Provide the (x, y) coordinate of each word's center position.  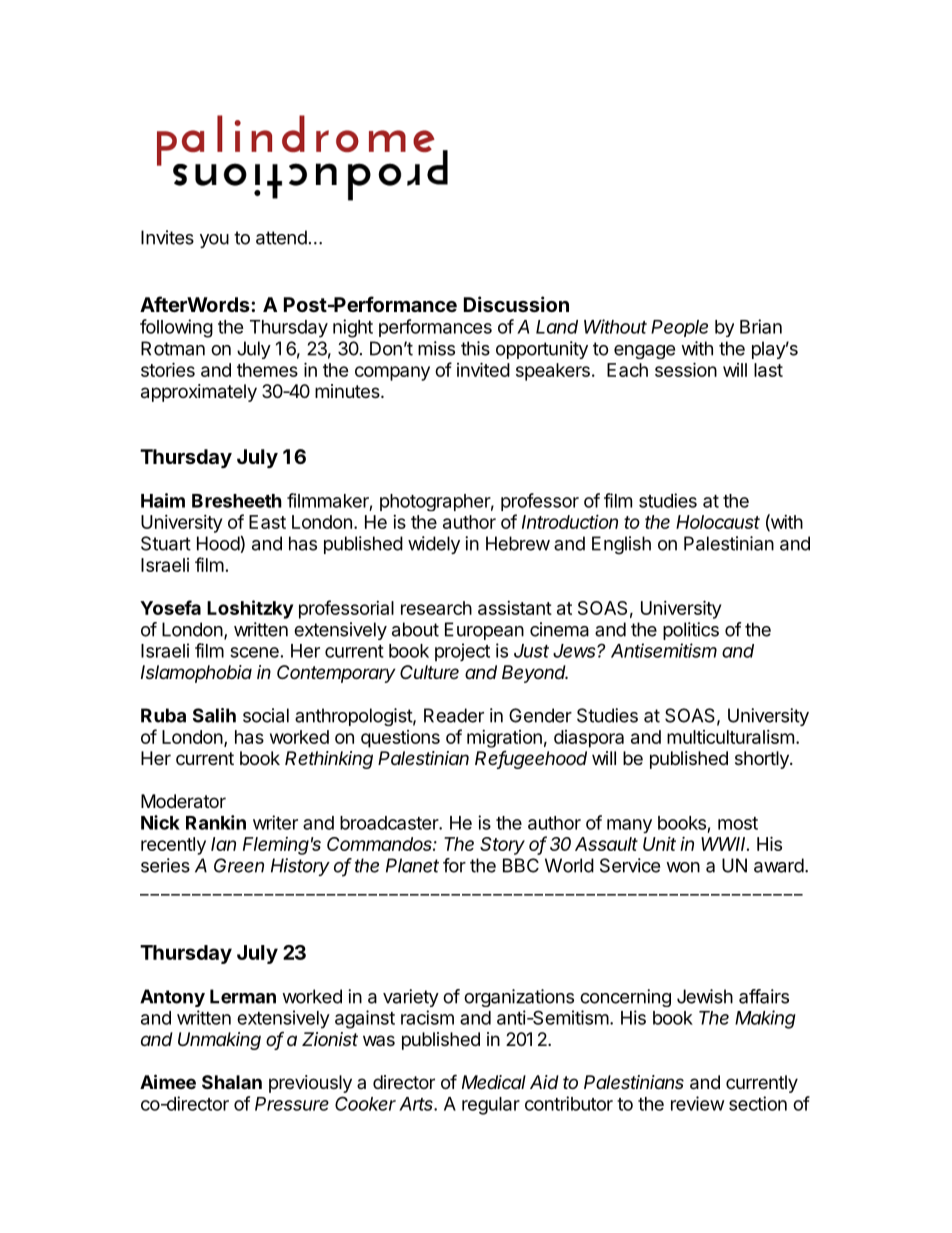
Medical (494, 1082)
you (214, 241)
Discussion (516, 304)
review (698, 1103)
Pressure (292, 1104)
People (679, 328)
